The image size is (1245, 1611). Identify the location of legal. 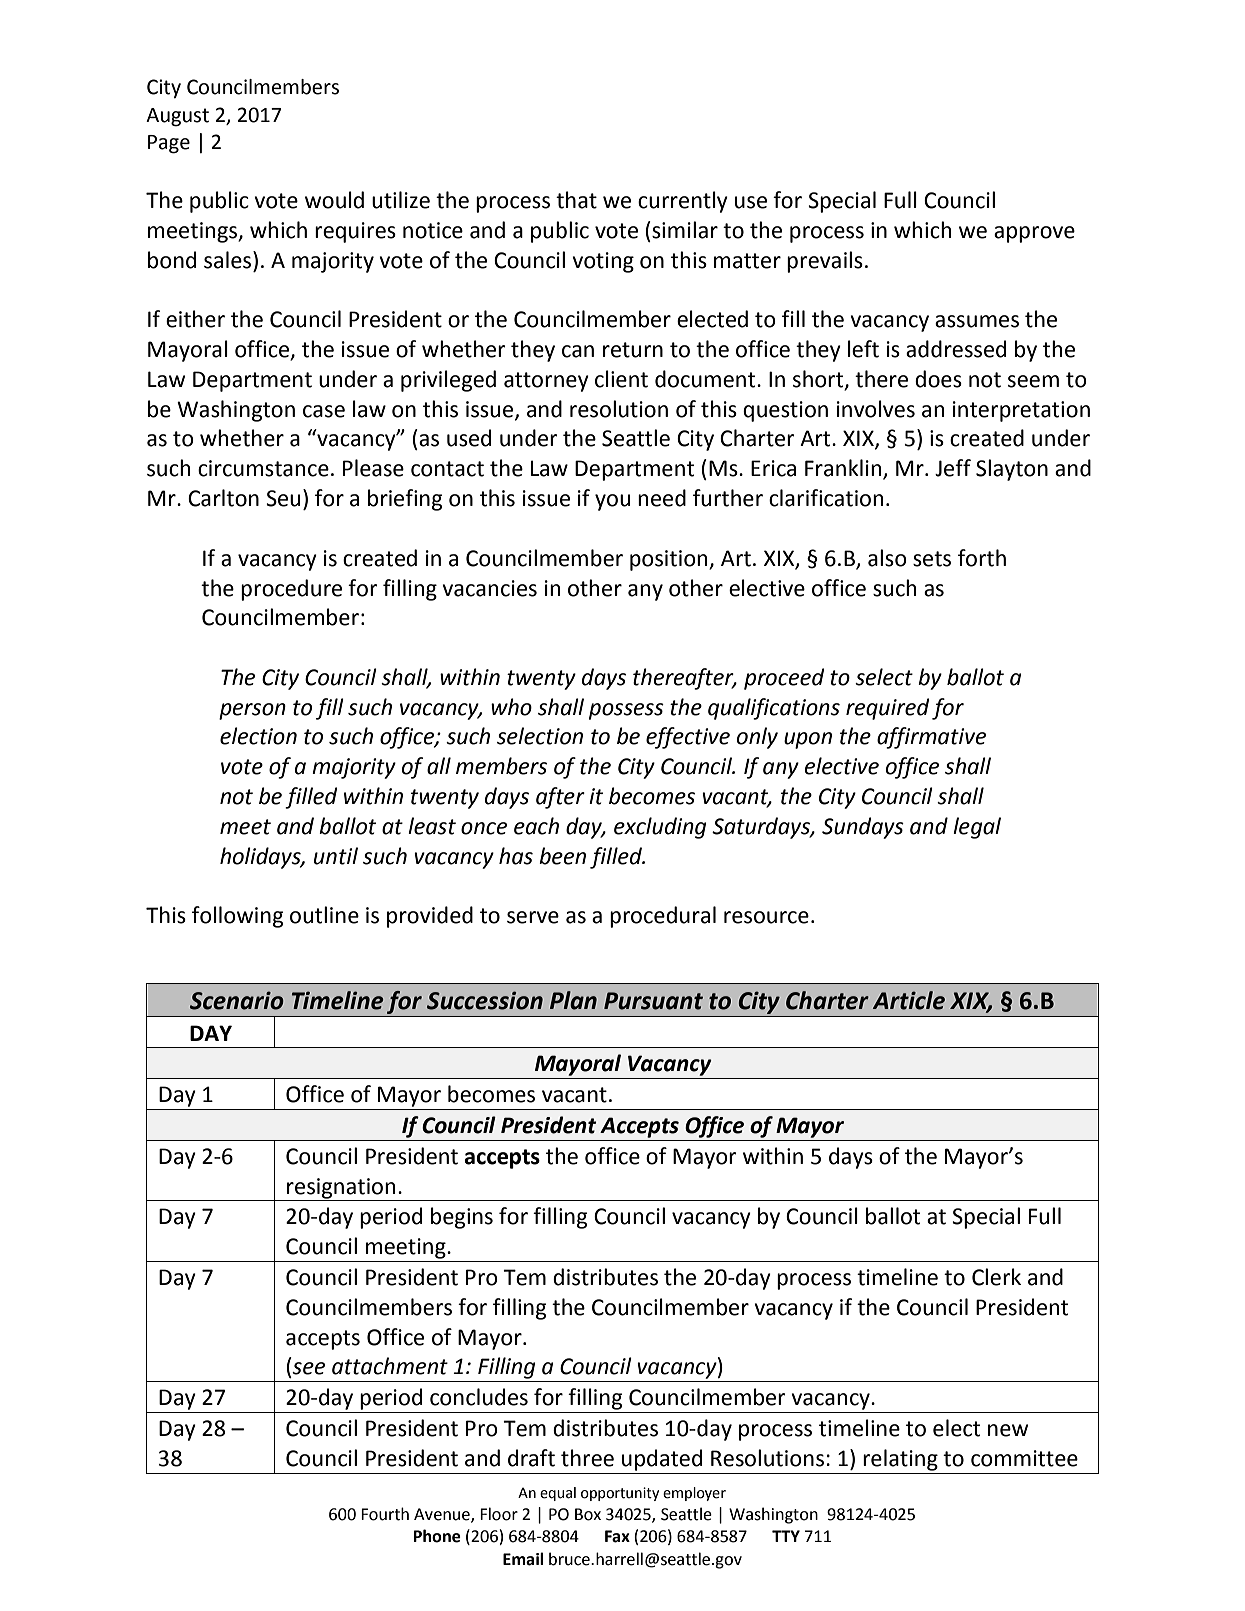
(977, 828).
